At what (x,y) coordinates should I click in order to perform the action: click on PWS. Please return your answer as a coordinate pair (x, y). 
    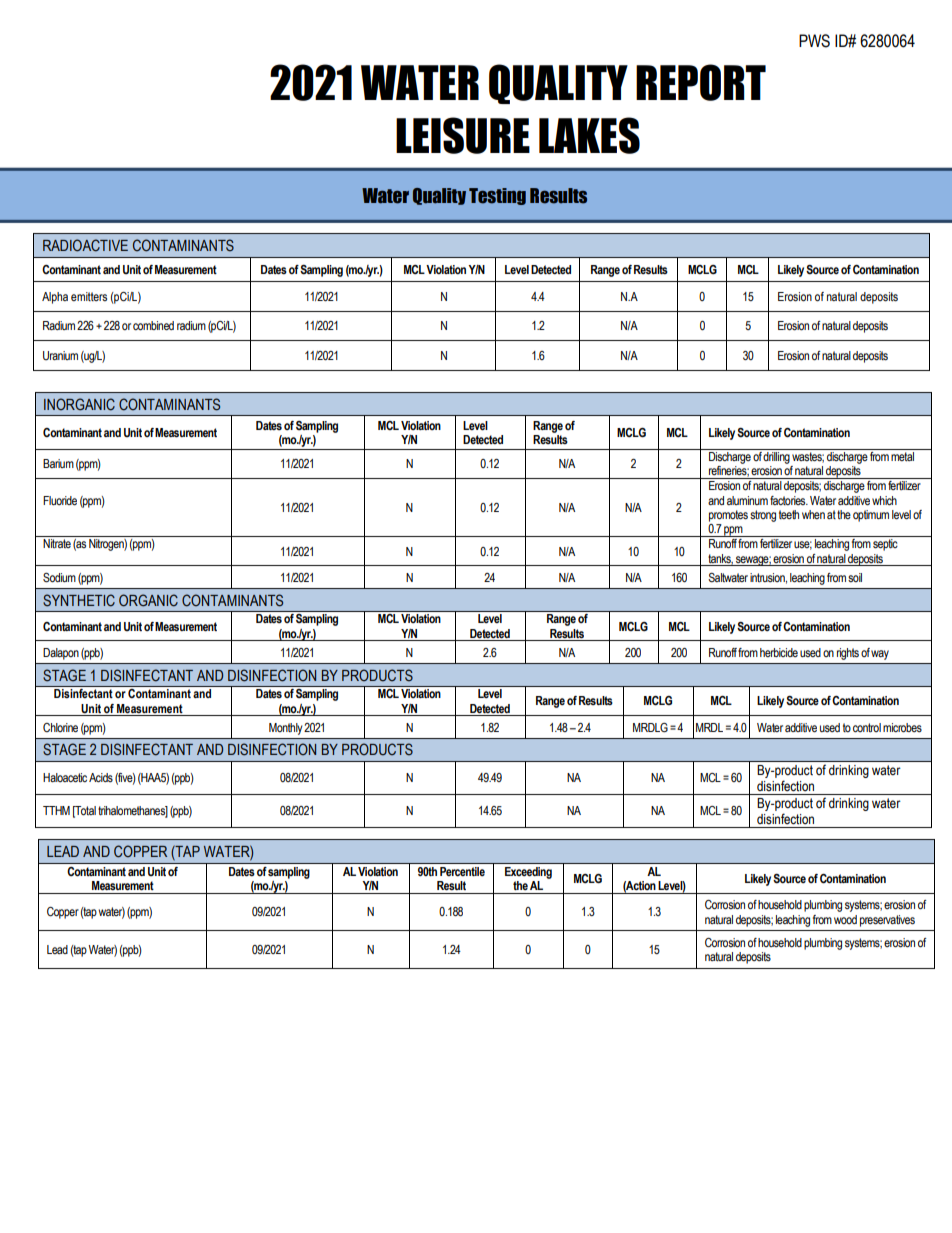
    Looking at the image, I should click on (814, 41).
